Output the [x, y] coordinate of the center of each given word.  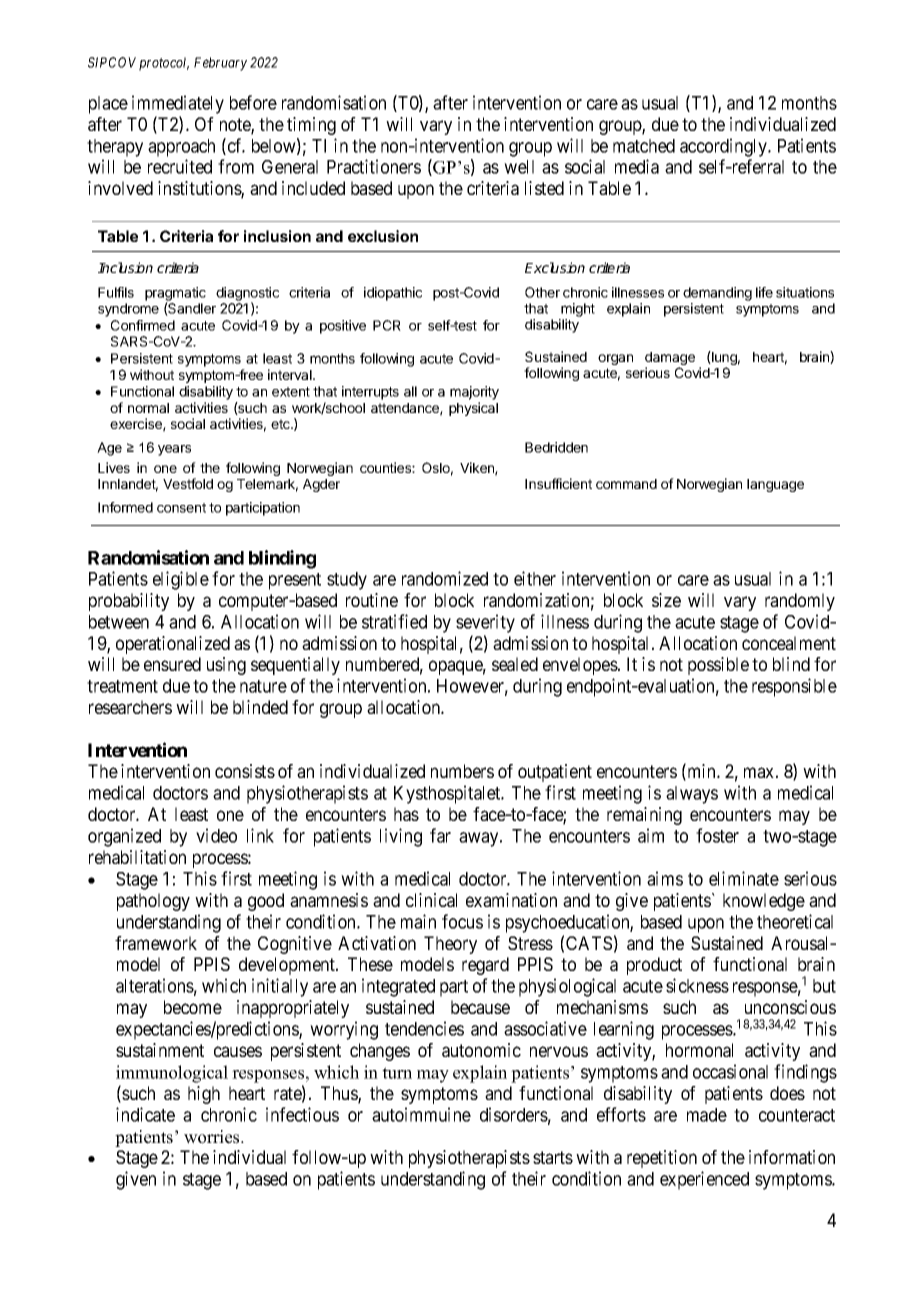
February [220, 64]
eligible [181, 580]
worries [213, 1137]
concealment [789, 643]
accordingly [725, 147]
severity [485, 623]
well [519, 167]
